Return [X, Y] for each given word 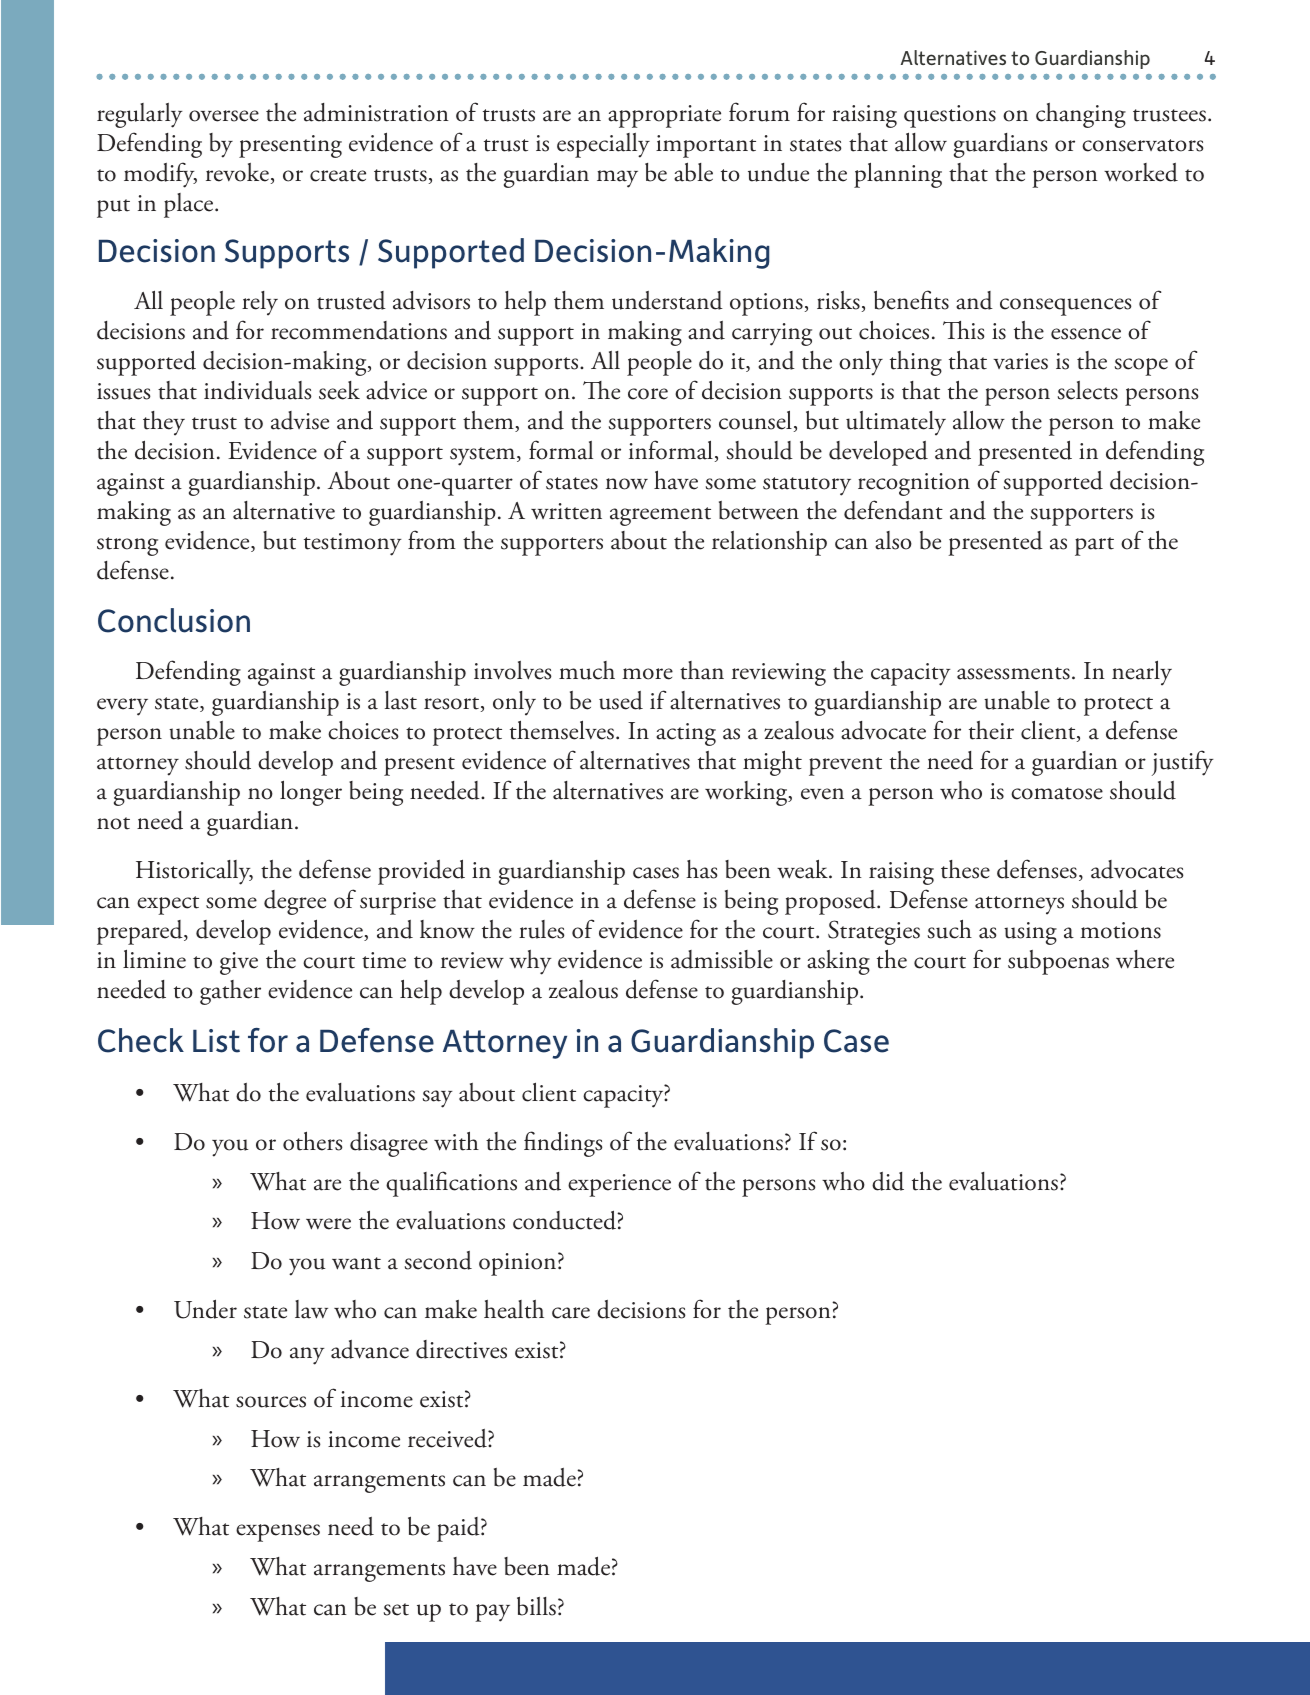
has [702, 869]
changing [1081, 115]
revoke [237, 172]
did [888, 1181]
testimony [353, 544]
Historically [194, 872]
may [617, 179]
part [1094, 546]
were [328, 1224]
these [965, 869]
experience [619, 1185]
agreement [660, 516]
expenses [278, 1533]
